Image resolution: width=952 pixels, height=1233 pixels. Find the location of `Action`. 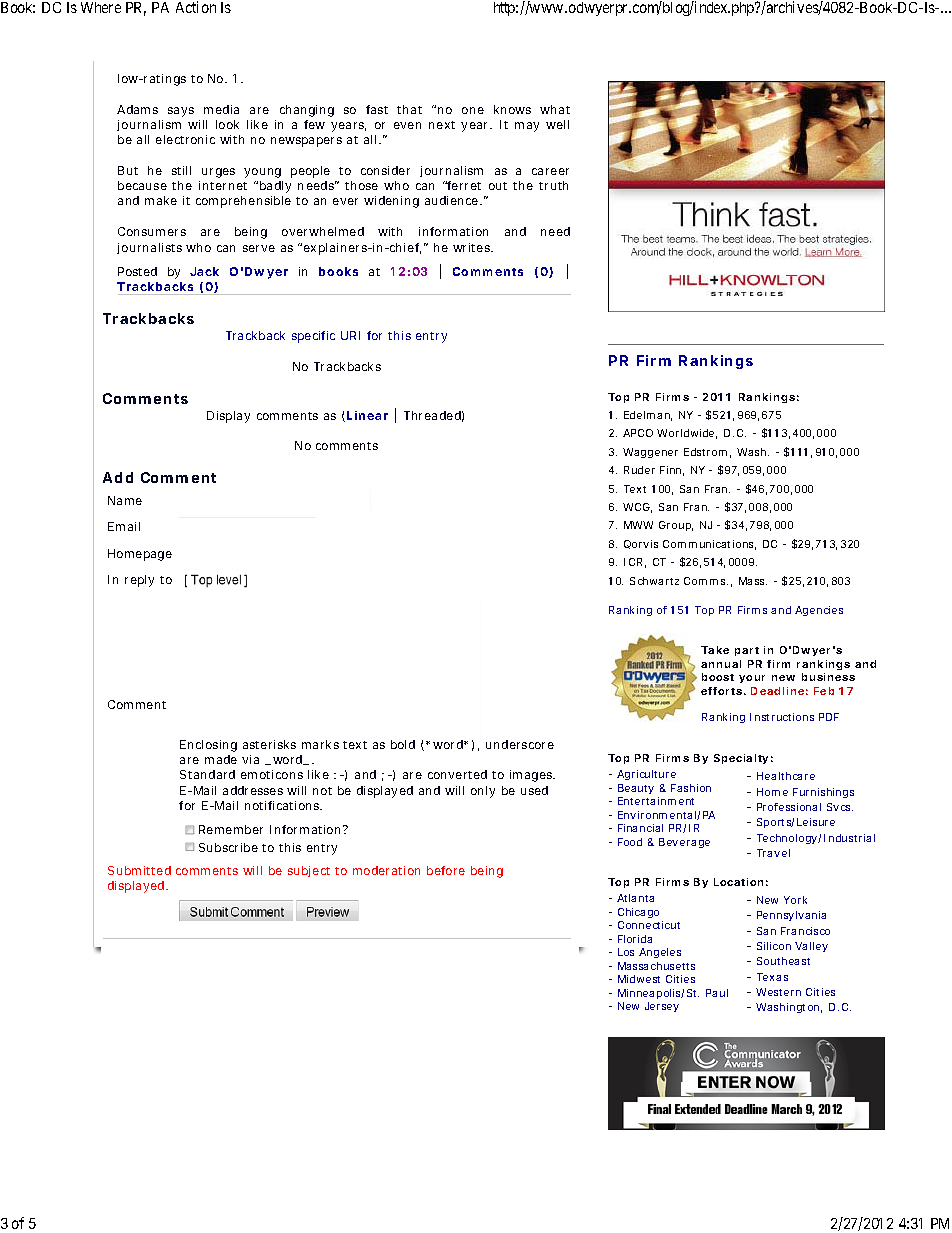

Action is located at coordinates (196, 7).
